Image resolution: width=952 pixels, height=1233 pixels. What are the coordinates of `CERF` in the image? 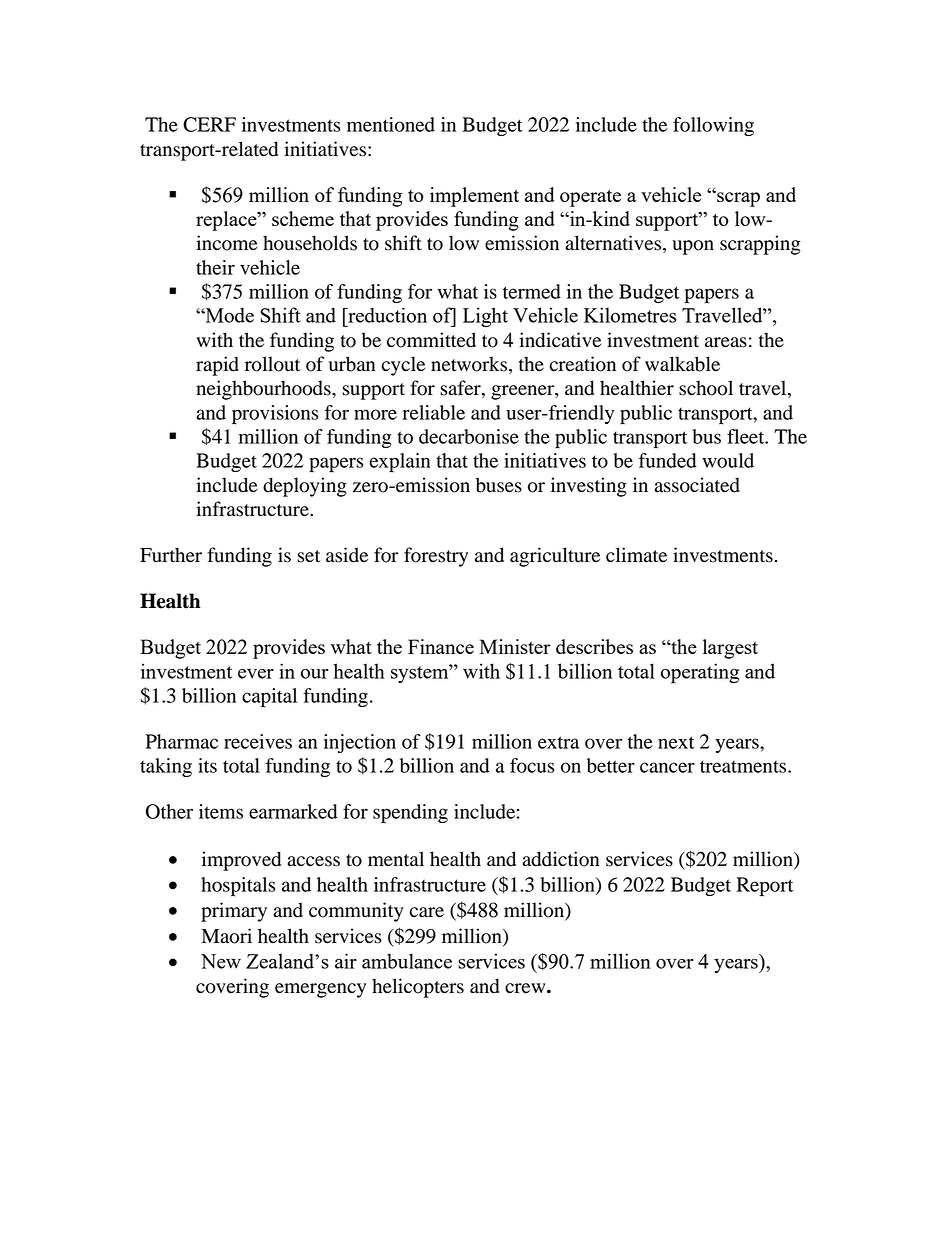 It's located at (209, 124).
